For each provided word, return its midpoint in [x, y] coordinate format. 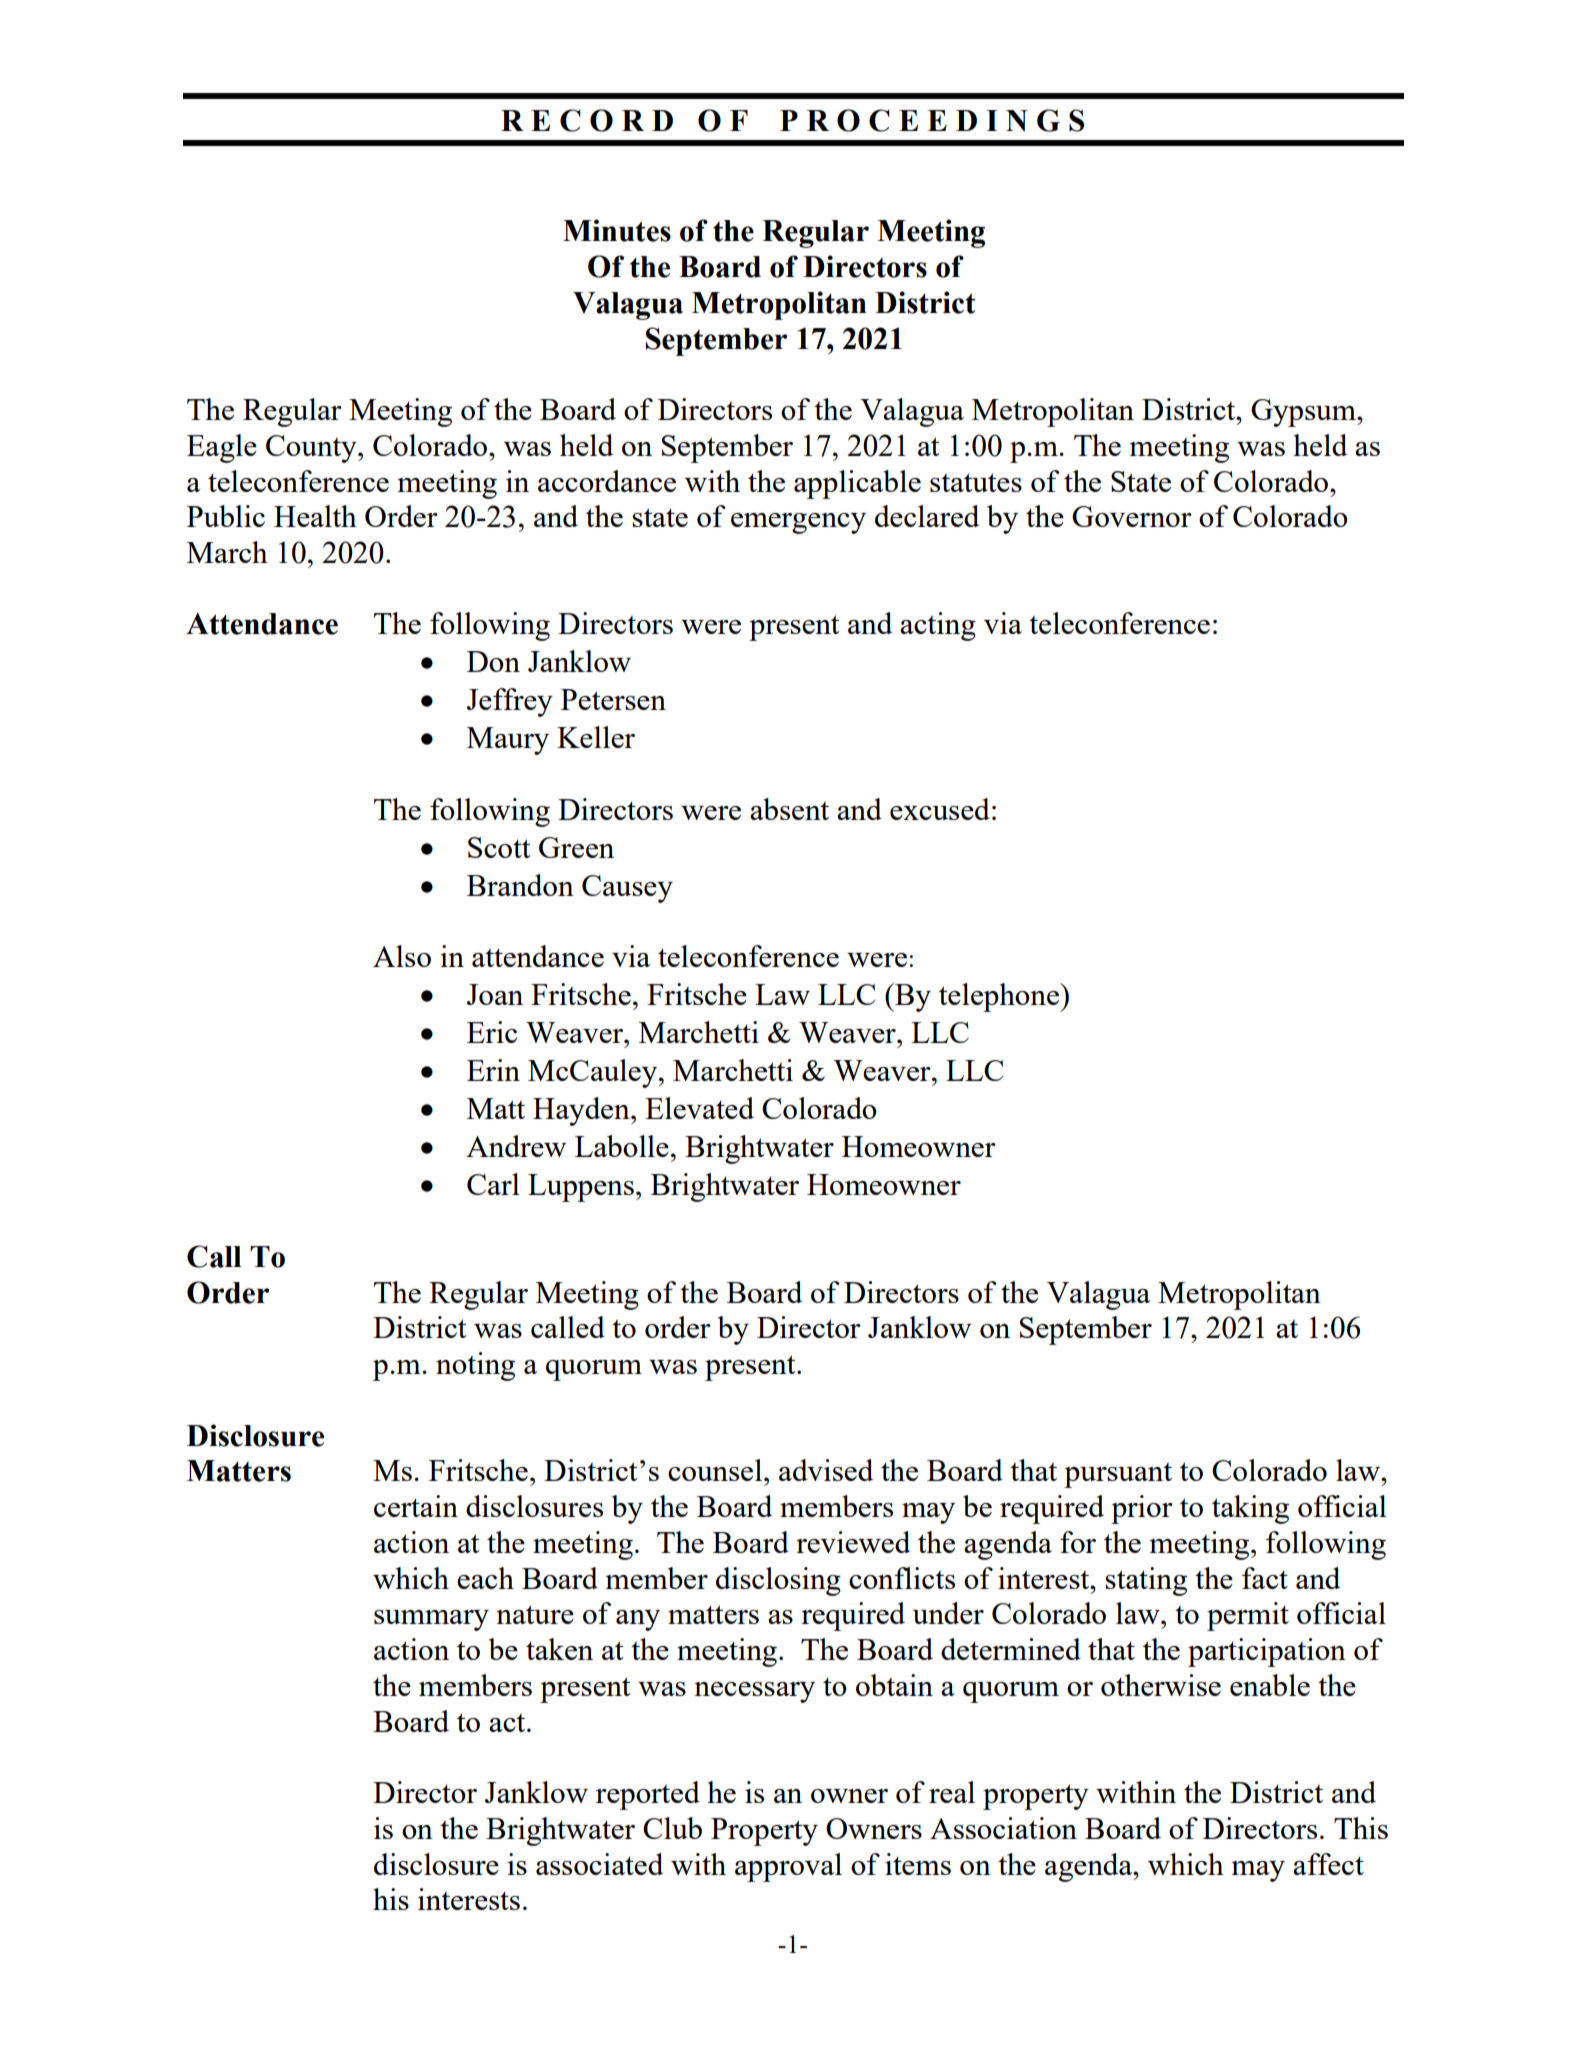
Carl [493, 1184]
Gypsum [1304, 413]
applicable [857, 484]
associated [599, 1864]
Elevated [699, 1108]
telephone [1000, 997]
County [312, 449]
